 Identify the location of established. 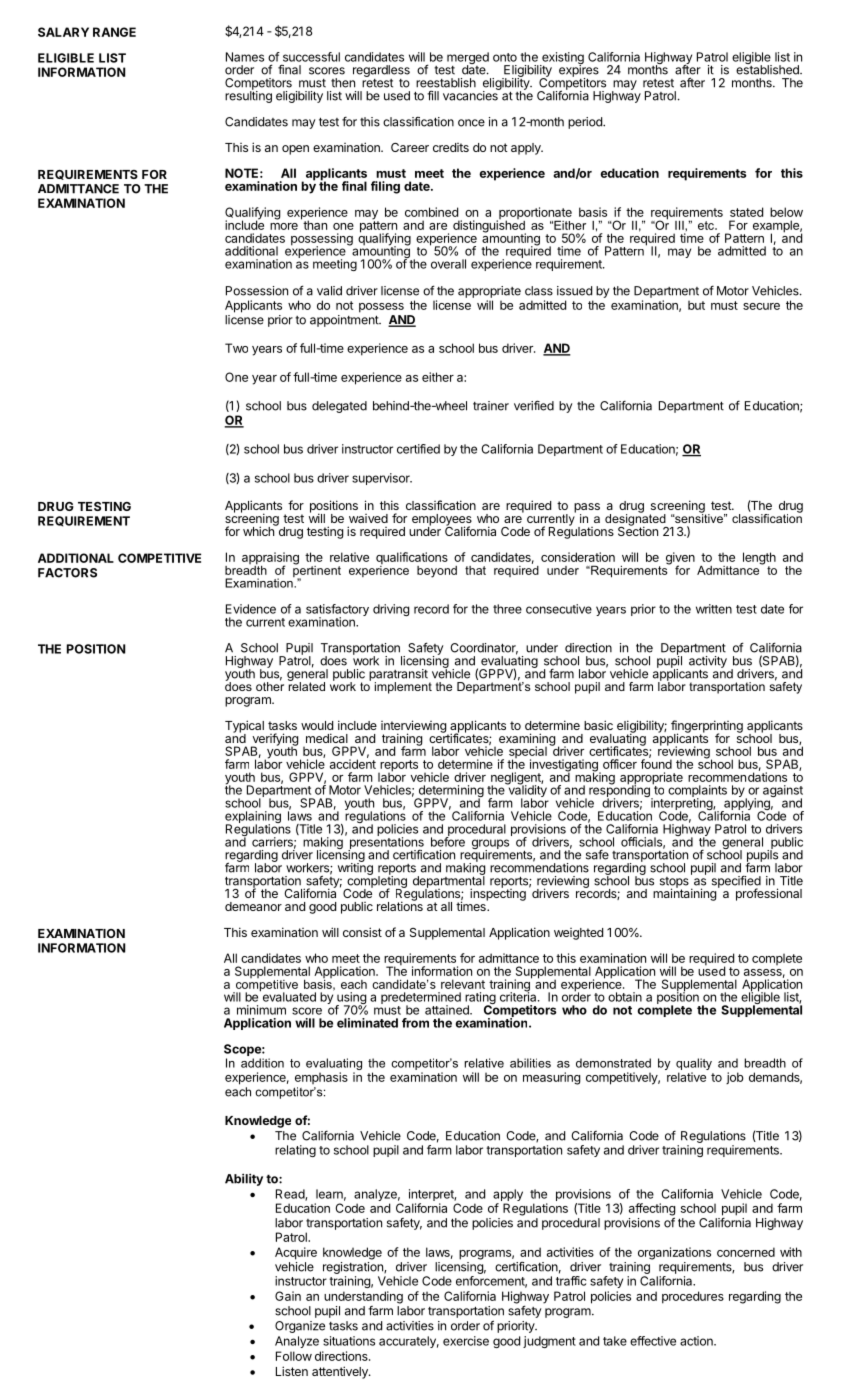
(768, 69).
